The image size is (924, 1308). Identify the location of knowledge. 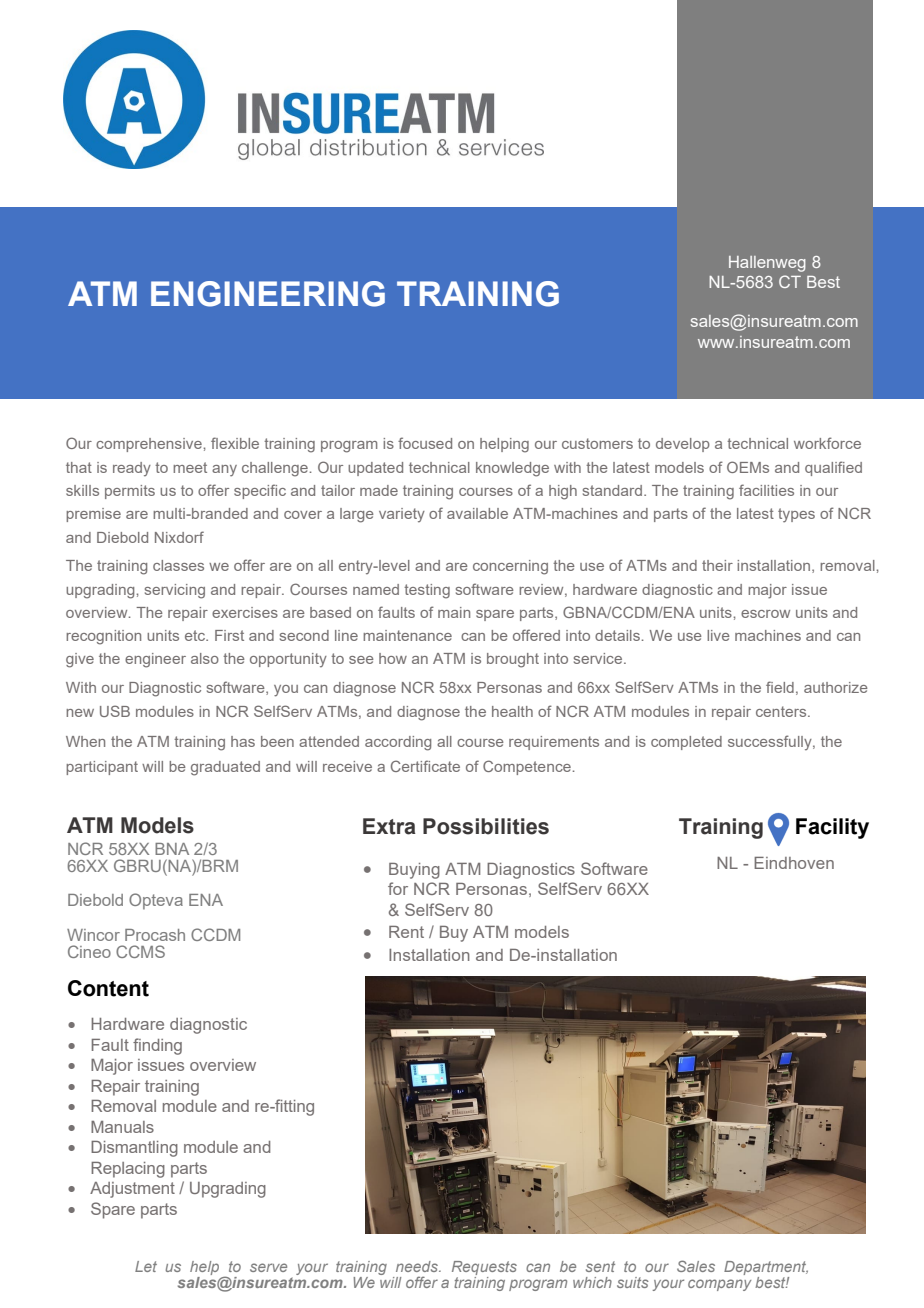
(512, 469).
